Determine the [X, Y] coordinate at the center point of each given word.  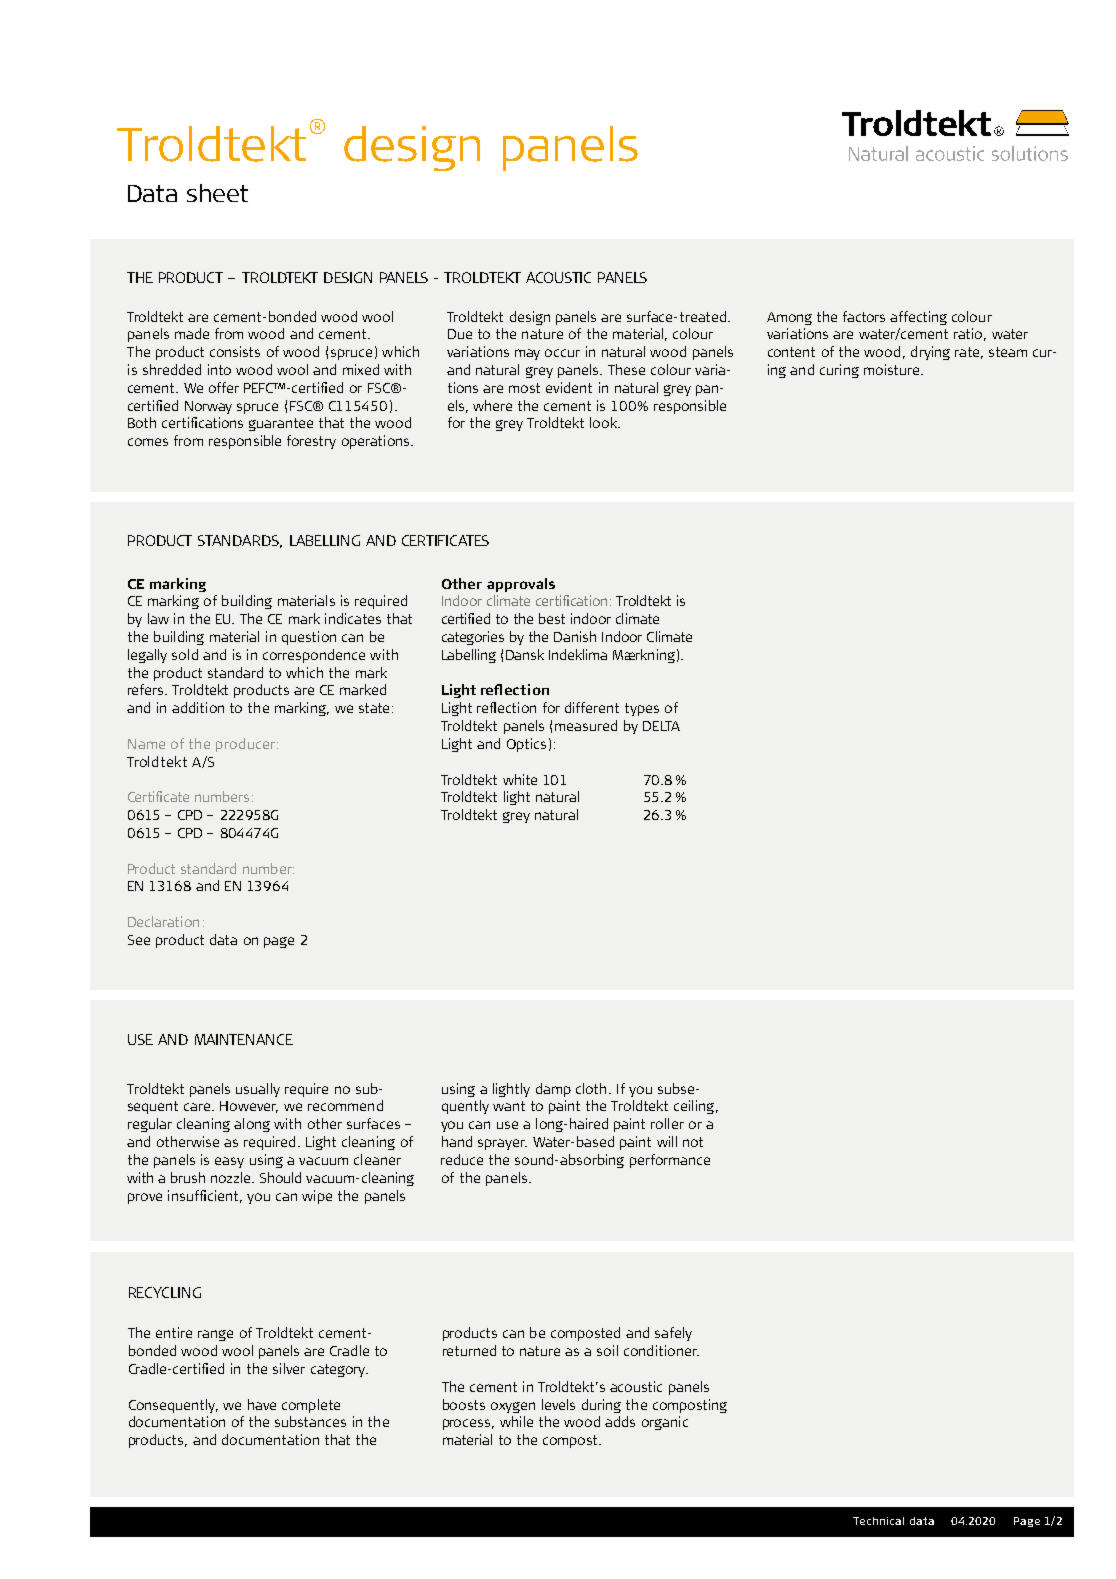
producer [247, 745]
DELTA [661, 726]
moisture [893, 369]
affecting [918, 318]
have [262, 1404]
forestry [311, 442]
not [693, 1142]
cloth [591, 1088]
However [249, 1107]
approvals [521, 585]
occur [562, 353]
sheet [217, 193]
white [520, 779]
